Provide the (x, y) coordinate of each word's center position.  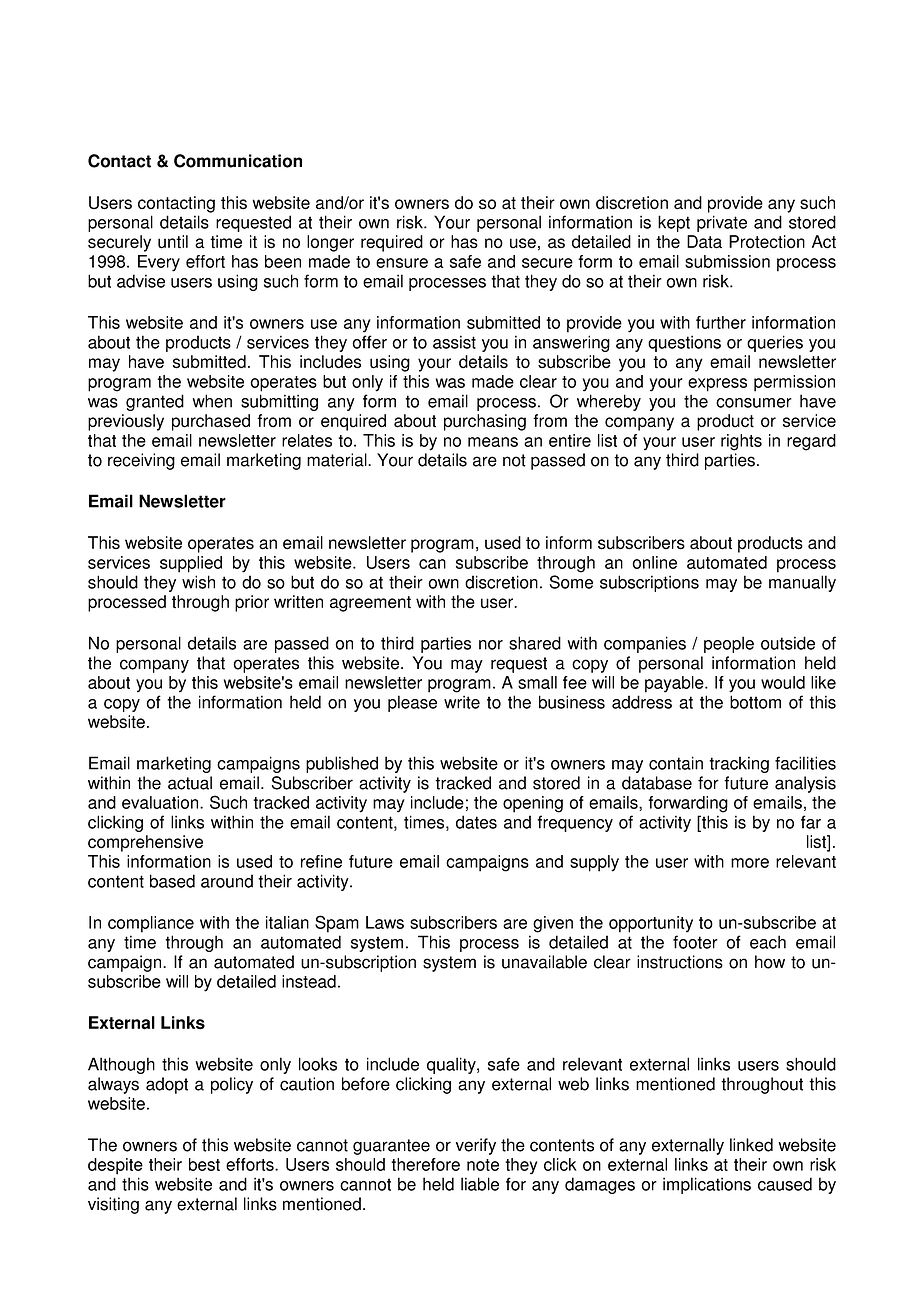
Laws (385, 922)
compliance (151, 924)
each (768, 942)
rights (741, 442)
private (722, 223)
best (204, 1164)
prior (252, 603)
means (493, 442)
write (462, 702)
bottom (755, 702)
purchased (211, 422)
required (392, 243)
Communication (238, 161)
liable (480, 1184)
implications (707, 1185)
